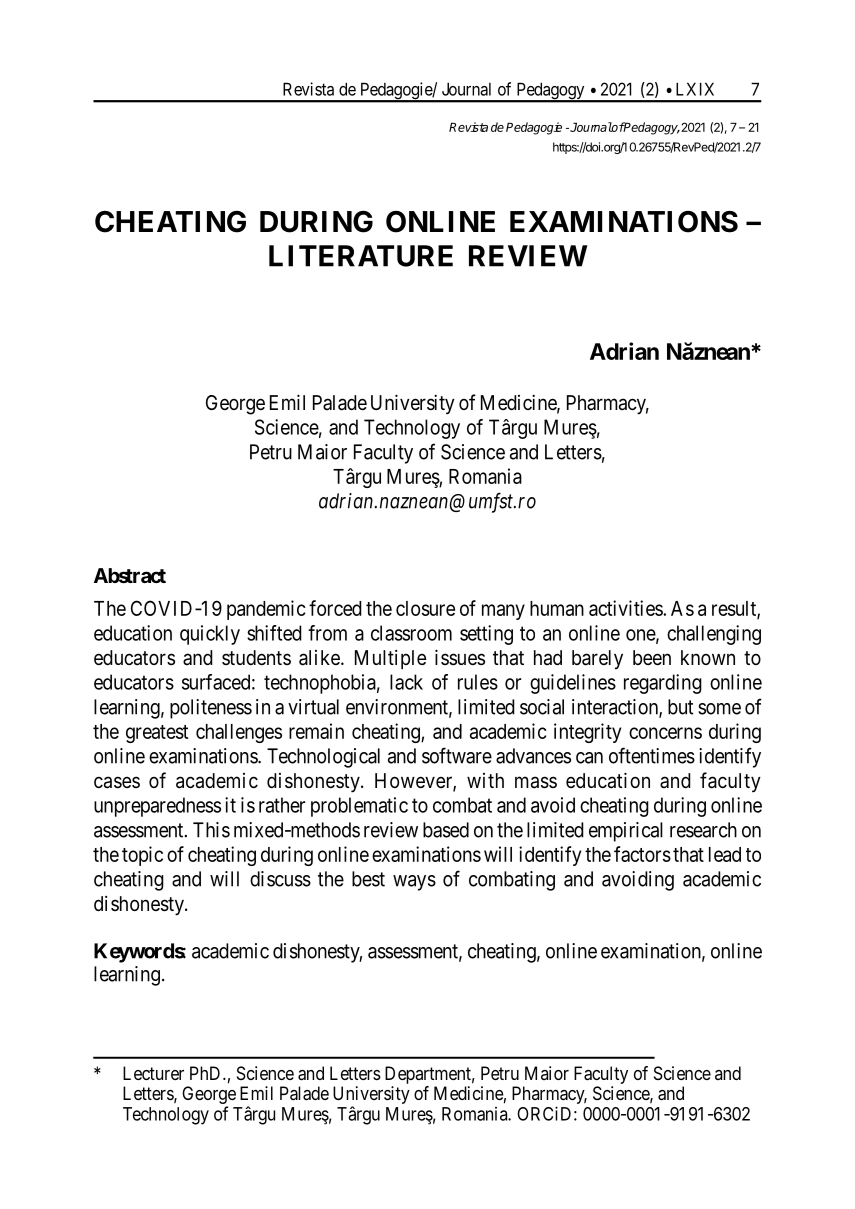 The height and width of the image is (1209, 855). I want to click on Abstract, so click(130, 575).
